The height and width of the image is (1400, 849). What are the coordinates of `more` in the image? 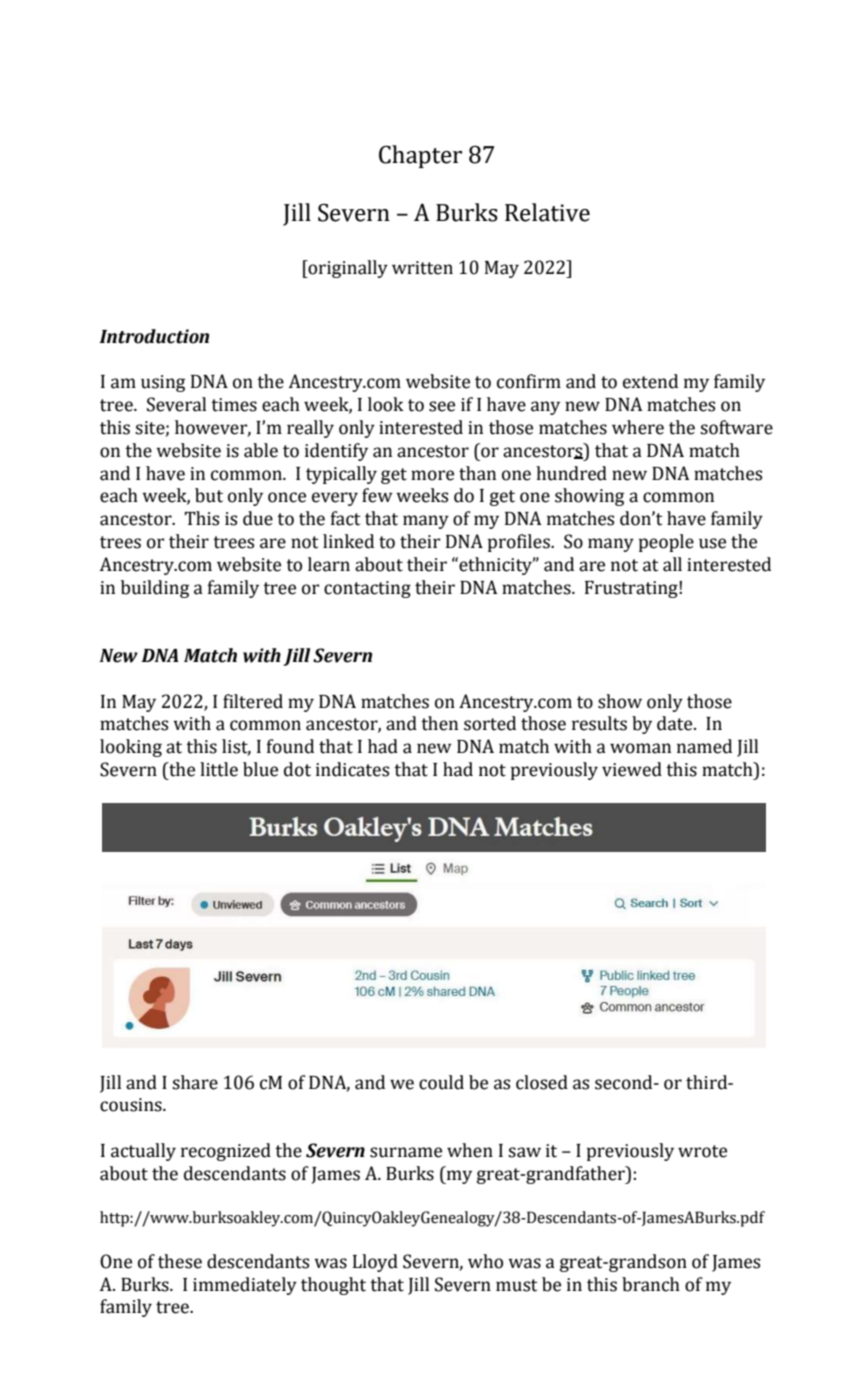 It's located at (432, 475).
